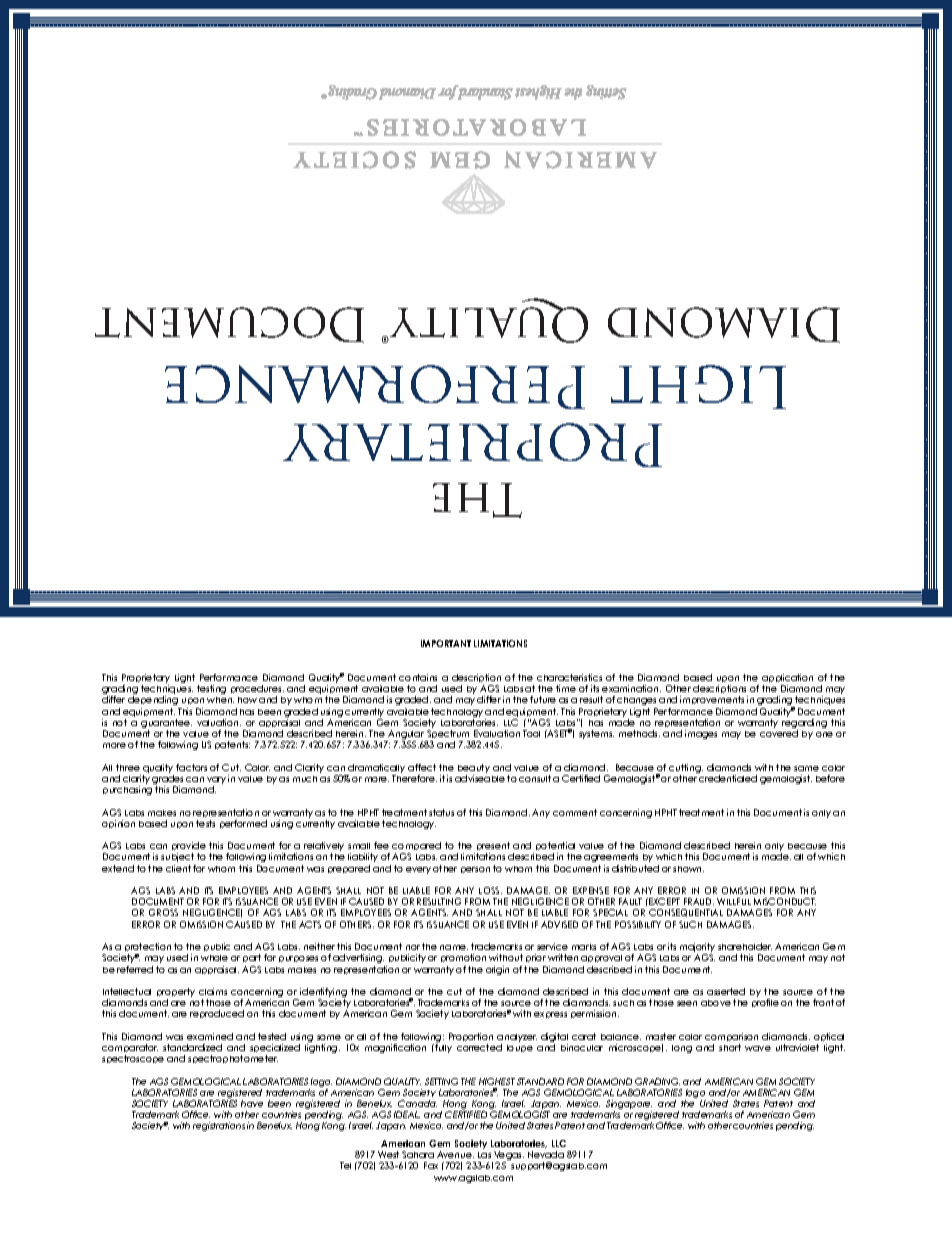  I want to click on IMPORTANT, so click(446, 643).
